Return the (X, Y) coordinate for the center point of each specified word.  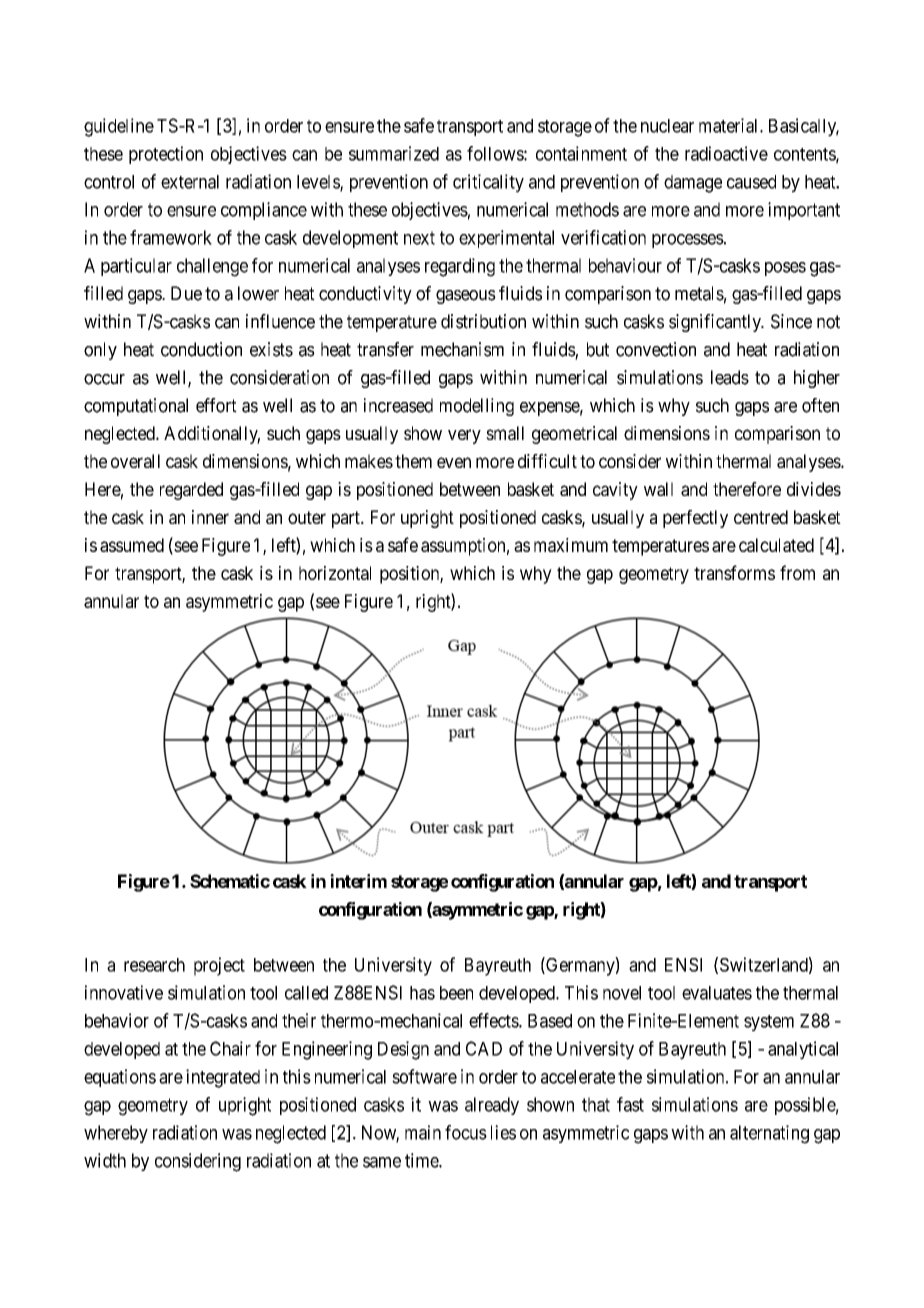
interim (358, 881)
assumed (132, 545)
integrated (223, 1078)
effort (216, 405)
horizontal (335, 573)
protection (166, 155)
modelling (477, 407)
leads (730, 377)
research (154, 965)
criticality (488, 183)
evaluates (717, 993)
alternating (769, 1134)
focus (466, 1132)
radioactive (726, 153)
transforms (734, 572)
